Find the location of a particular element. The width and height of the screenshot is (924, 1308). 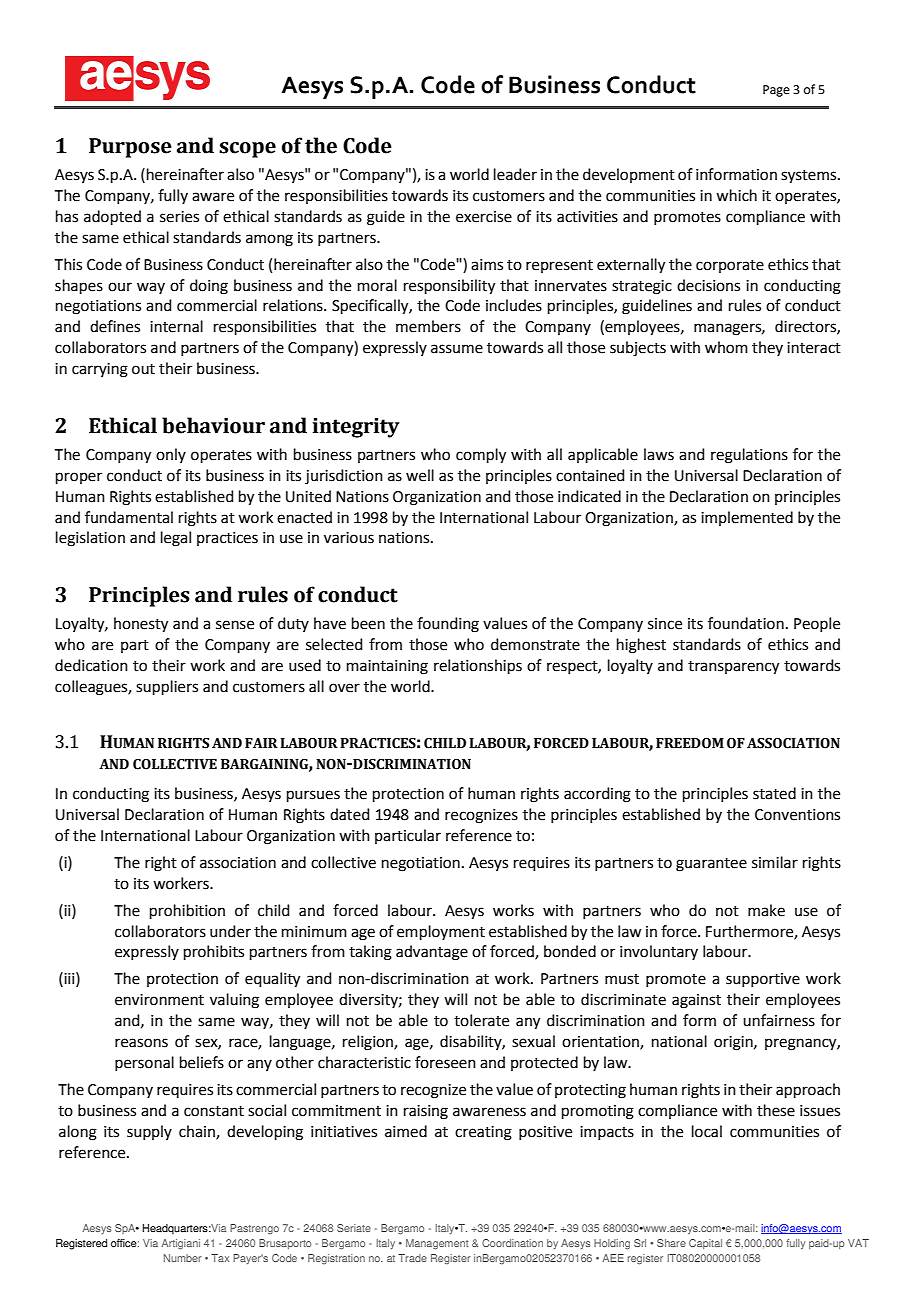

implemented is located at coordinates (747, 518).
